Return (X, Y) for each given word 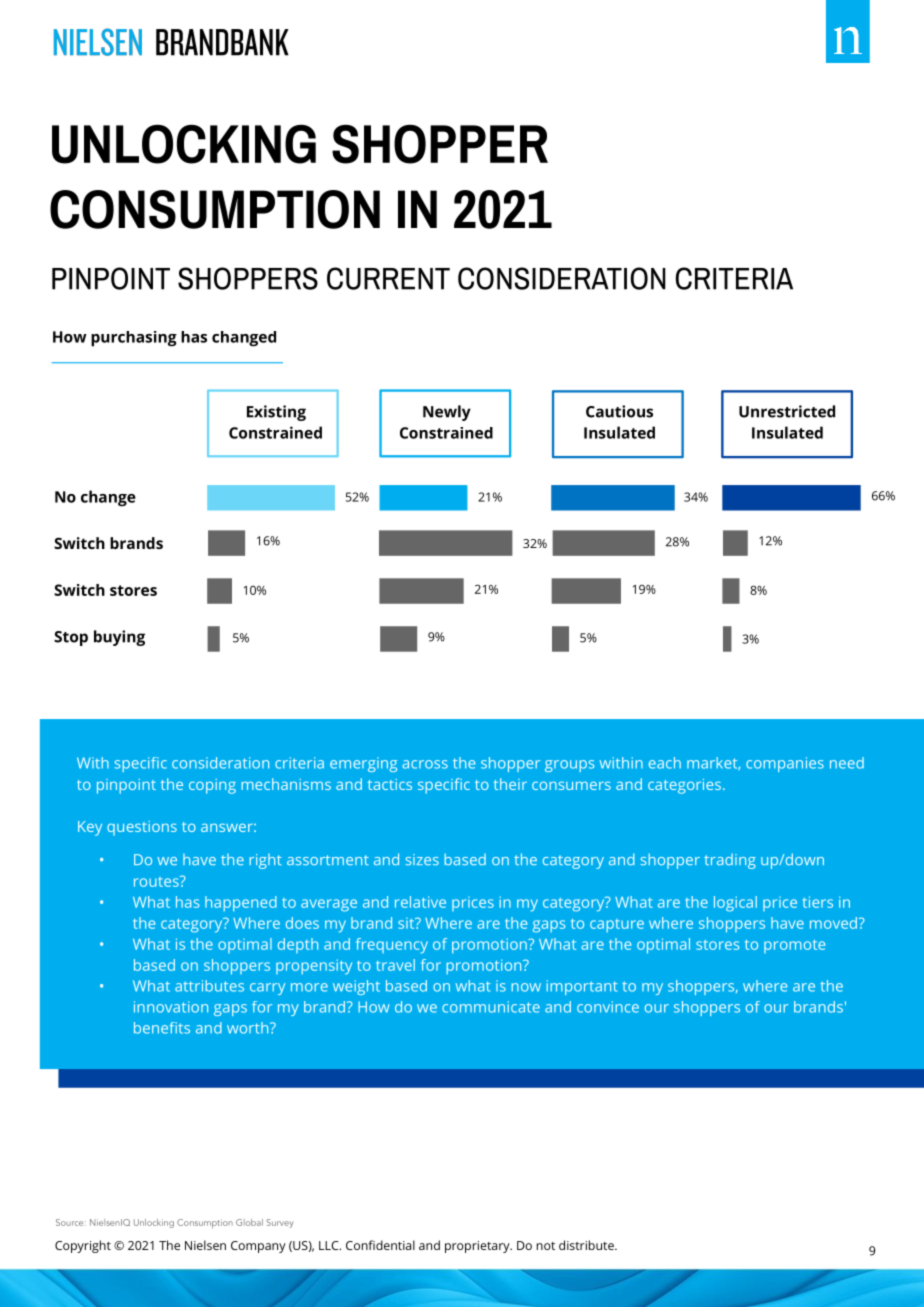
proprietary (478, 1247)
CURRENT (388, 278)
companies (785, 764)
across (425, 764)
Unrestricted (787, 411)
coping (212, 786)
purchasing (134, 339)
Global (249, 1222)
